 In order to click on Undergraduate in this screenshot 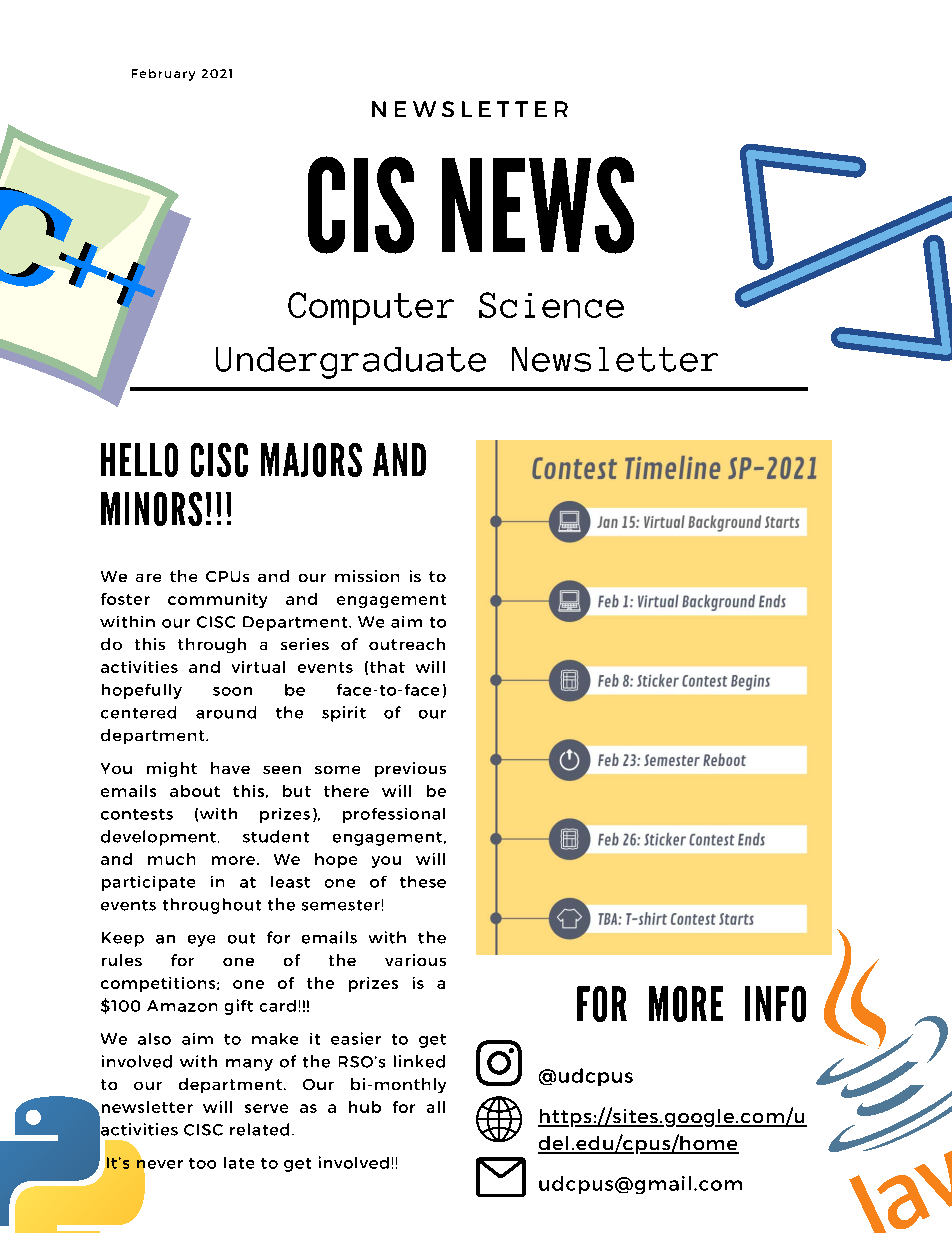, I will do `click(351, 363)`.
